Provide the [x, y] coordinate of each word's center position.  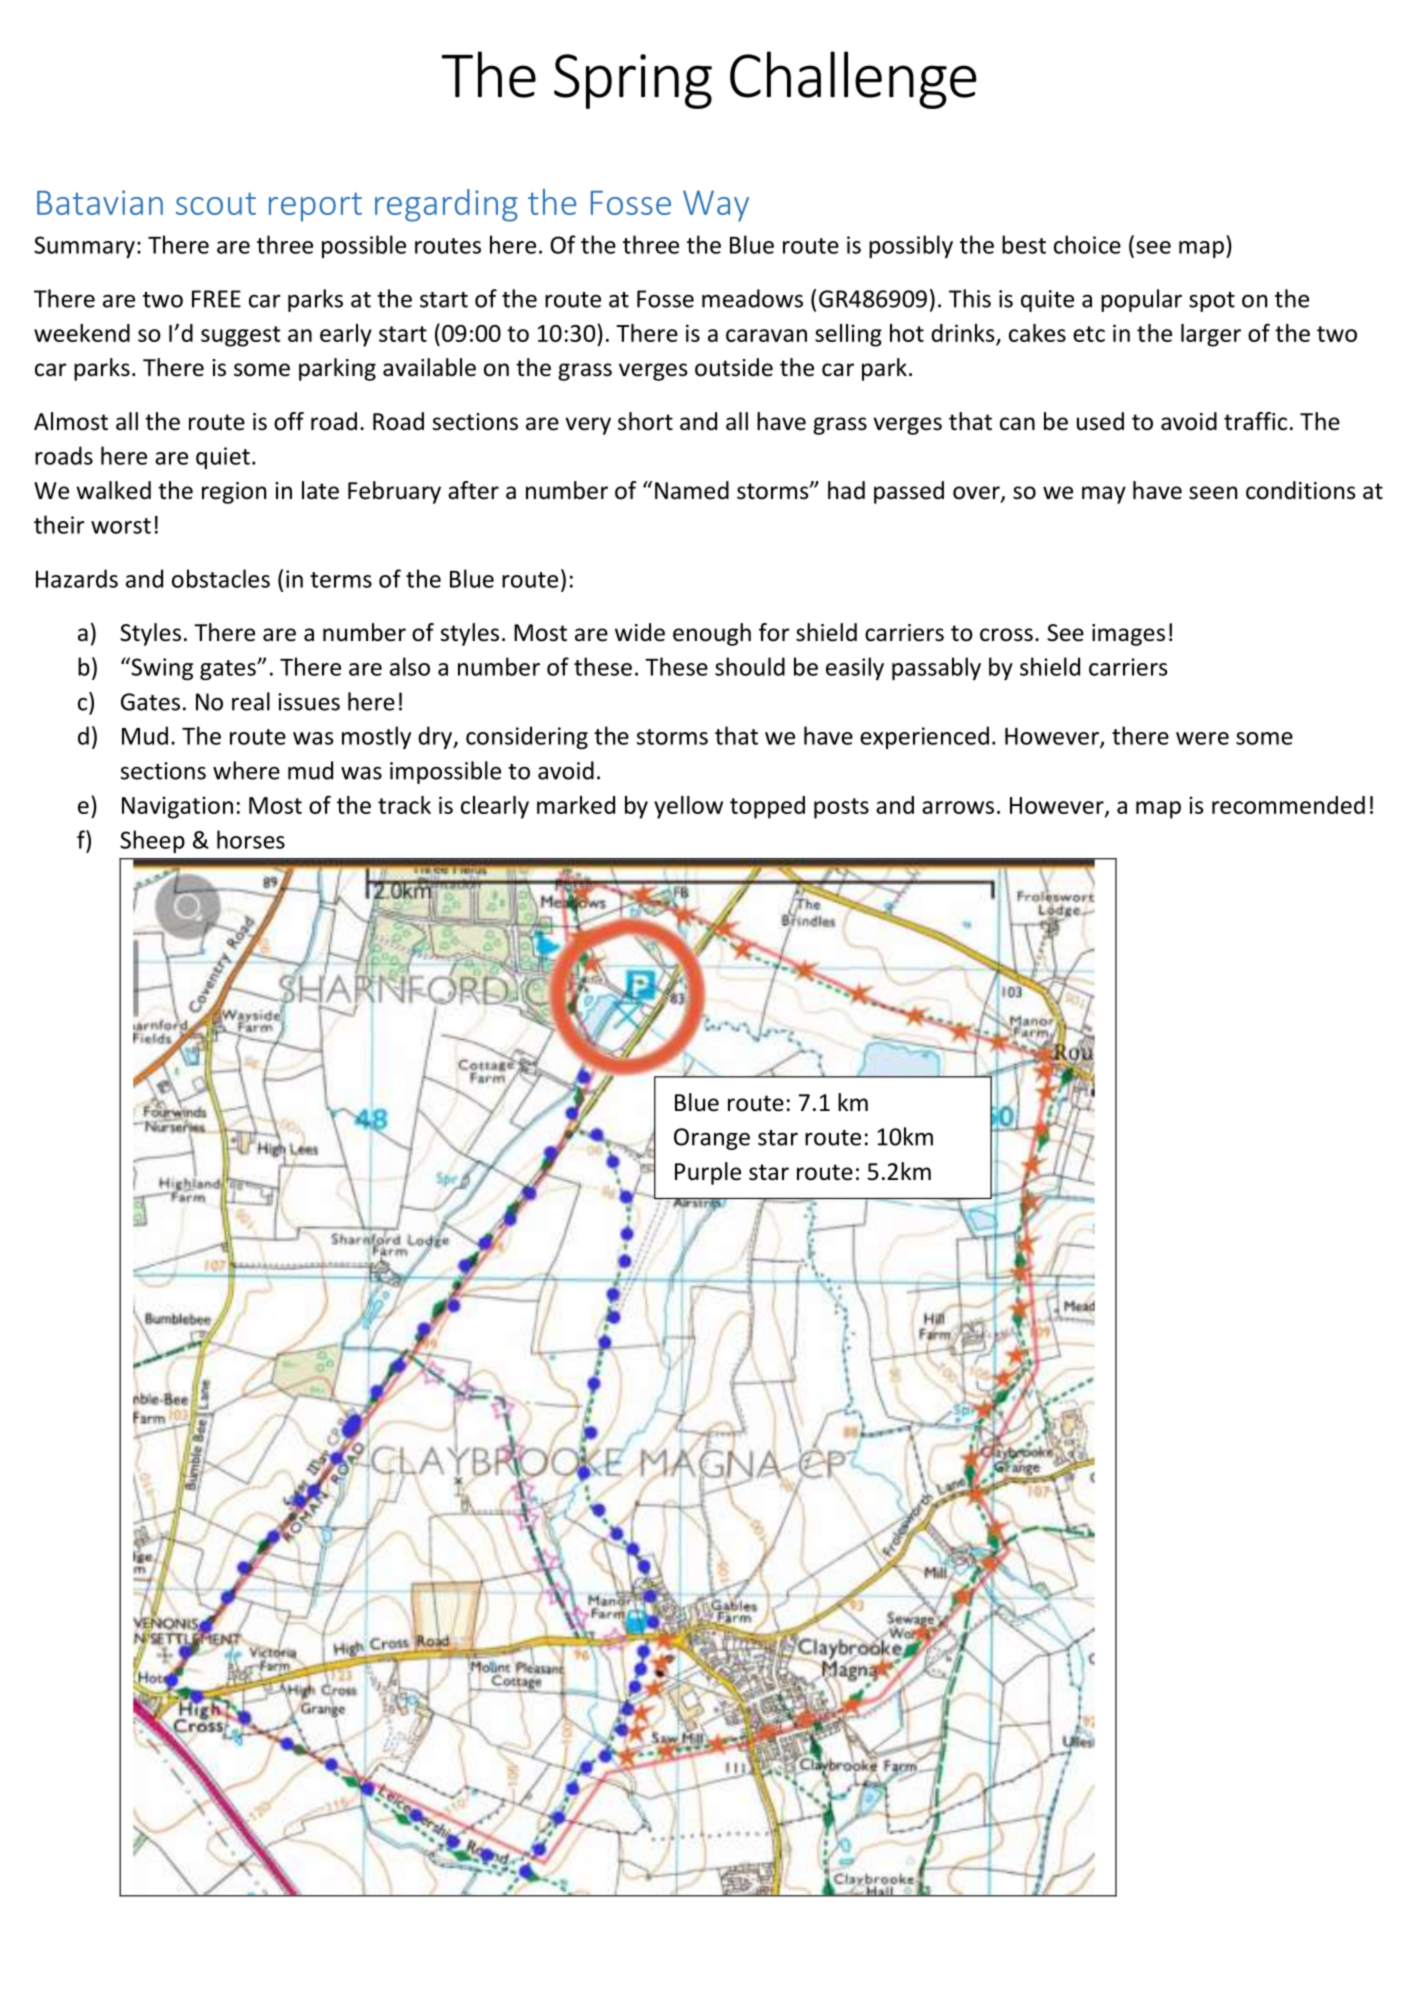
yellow [688, 807]
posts [841, 808]
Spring [633, 81]
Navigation [177, 807]
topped [767, 807]
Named [692, 490]
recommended [1288, 805]
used [1100, 421]
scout [216, 203]
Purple [708, 1173]
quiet [223, 458]
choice [1087, 244]
